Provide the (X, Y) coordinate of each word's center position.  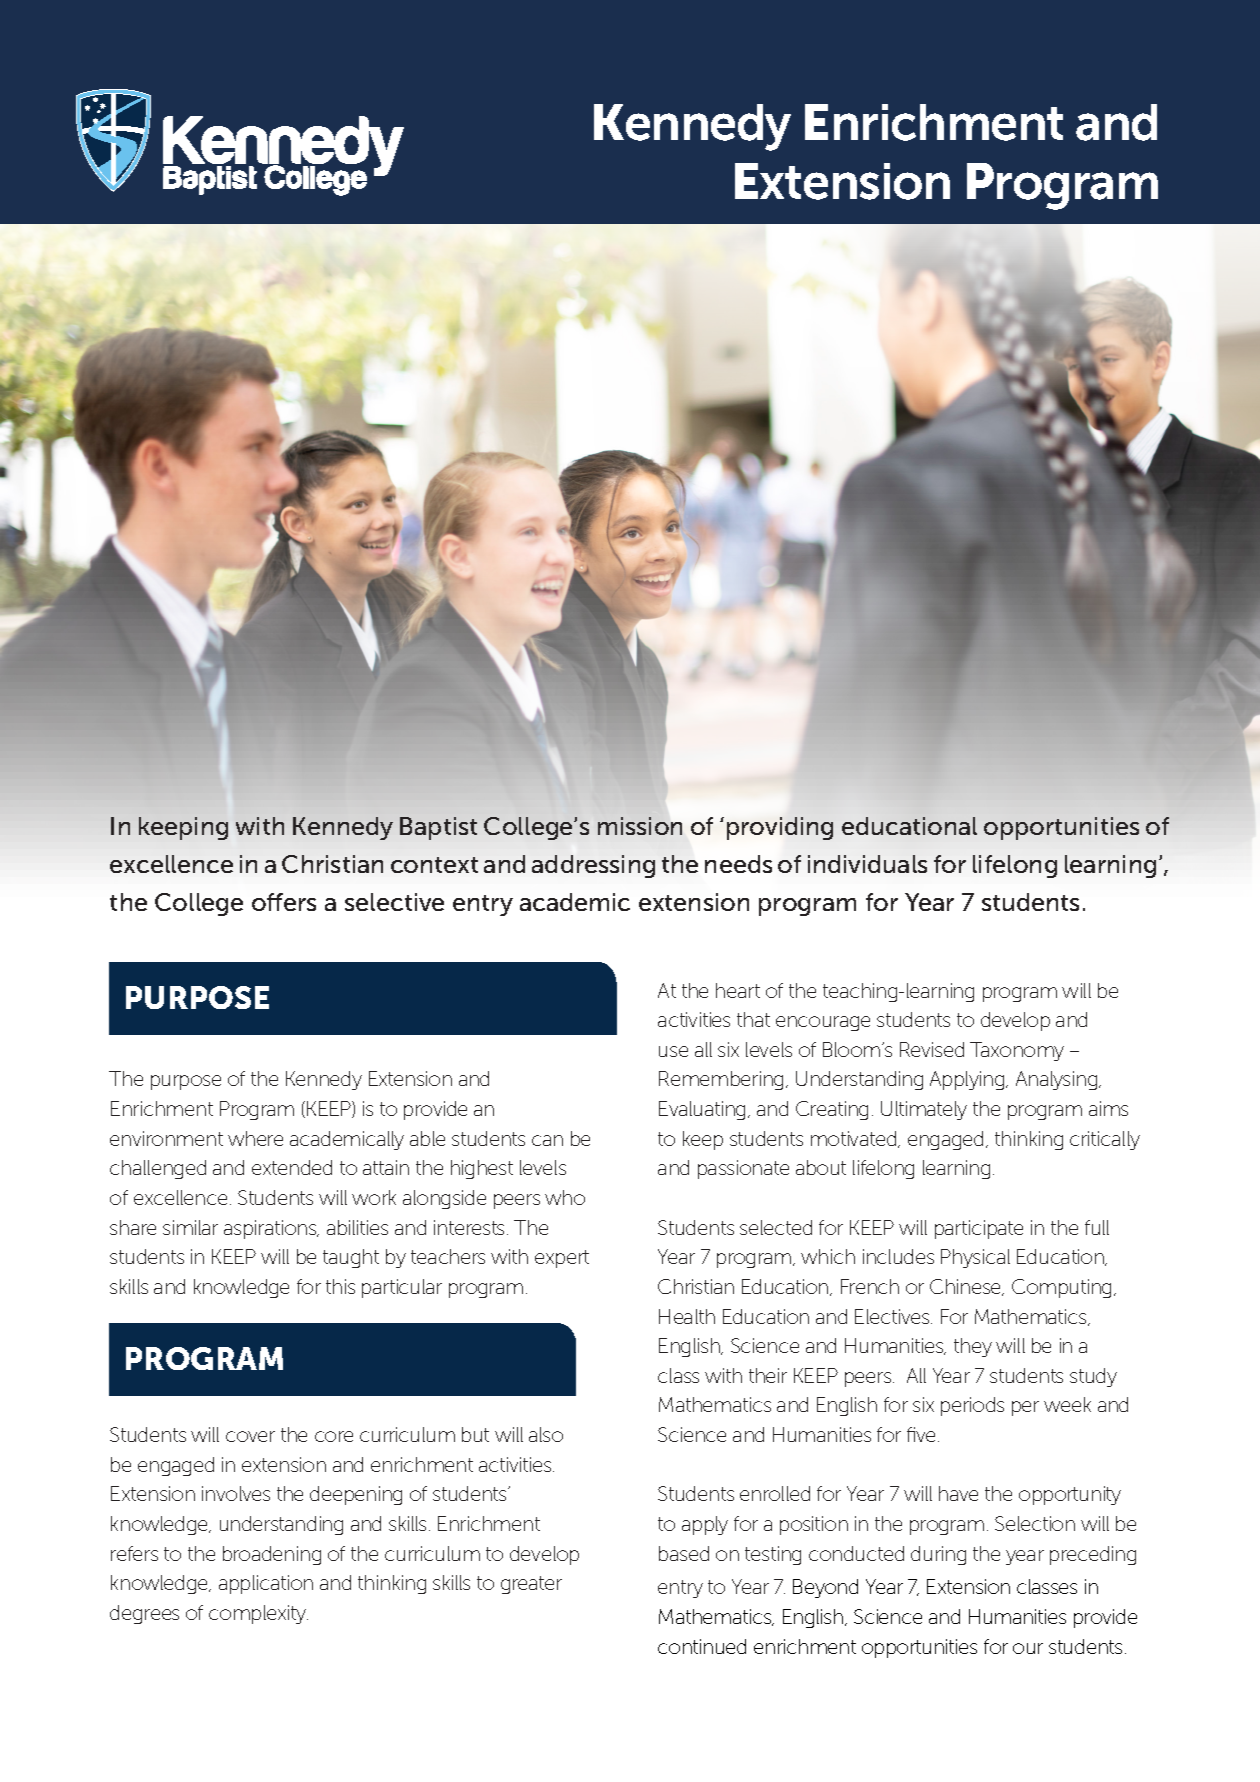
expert (562, 1259)
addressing (593, 866)
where (255, 1138)
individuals (867, 864)
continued (702, 1646)
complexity (258, 1614)
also (546, 1434)
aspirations (271, 1229)
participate (979, 1229)
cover (250, 1436)
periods (972, 1406)
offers (284, 902)
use (673, 1051)
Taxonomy (1017, 1051)
